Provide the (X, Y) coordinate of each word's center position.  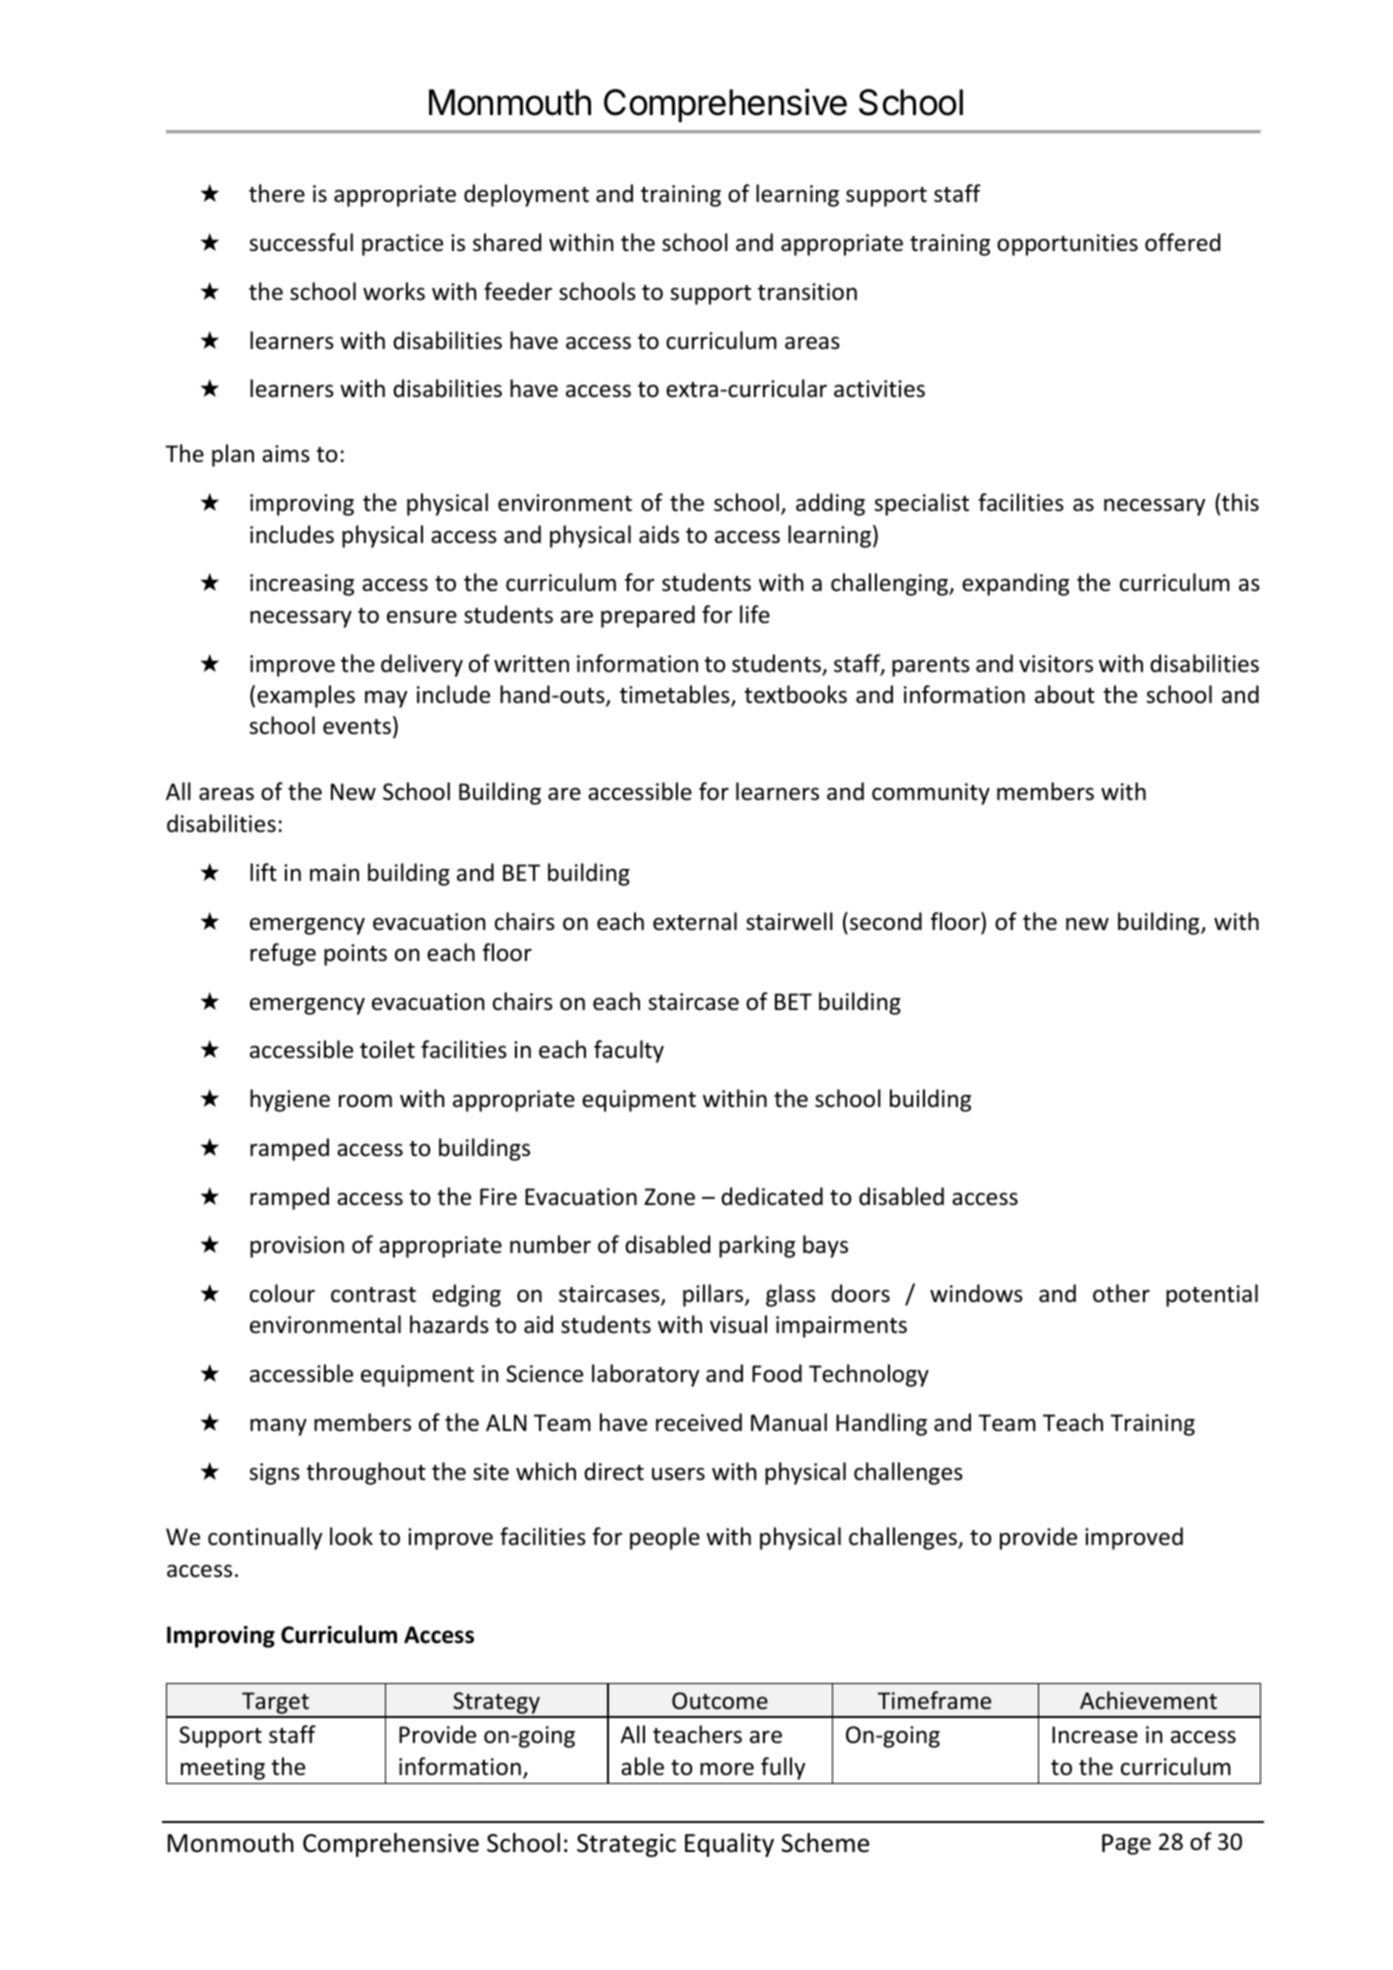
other (1121, 1293)
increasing (302, 585)
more (727, 1769)
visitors (1056, 664)
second (886, 921)
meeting (223, 1769)
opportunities (1067, 245)
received (699, 1422)
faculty (629, 1051)
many (278, 1427)
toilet (387, 1049)
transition (807, 292)
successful (301, 242)
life (755, 614)
